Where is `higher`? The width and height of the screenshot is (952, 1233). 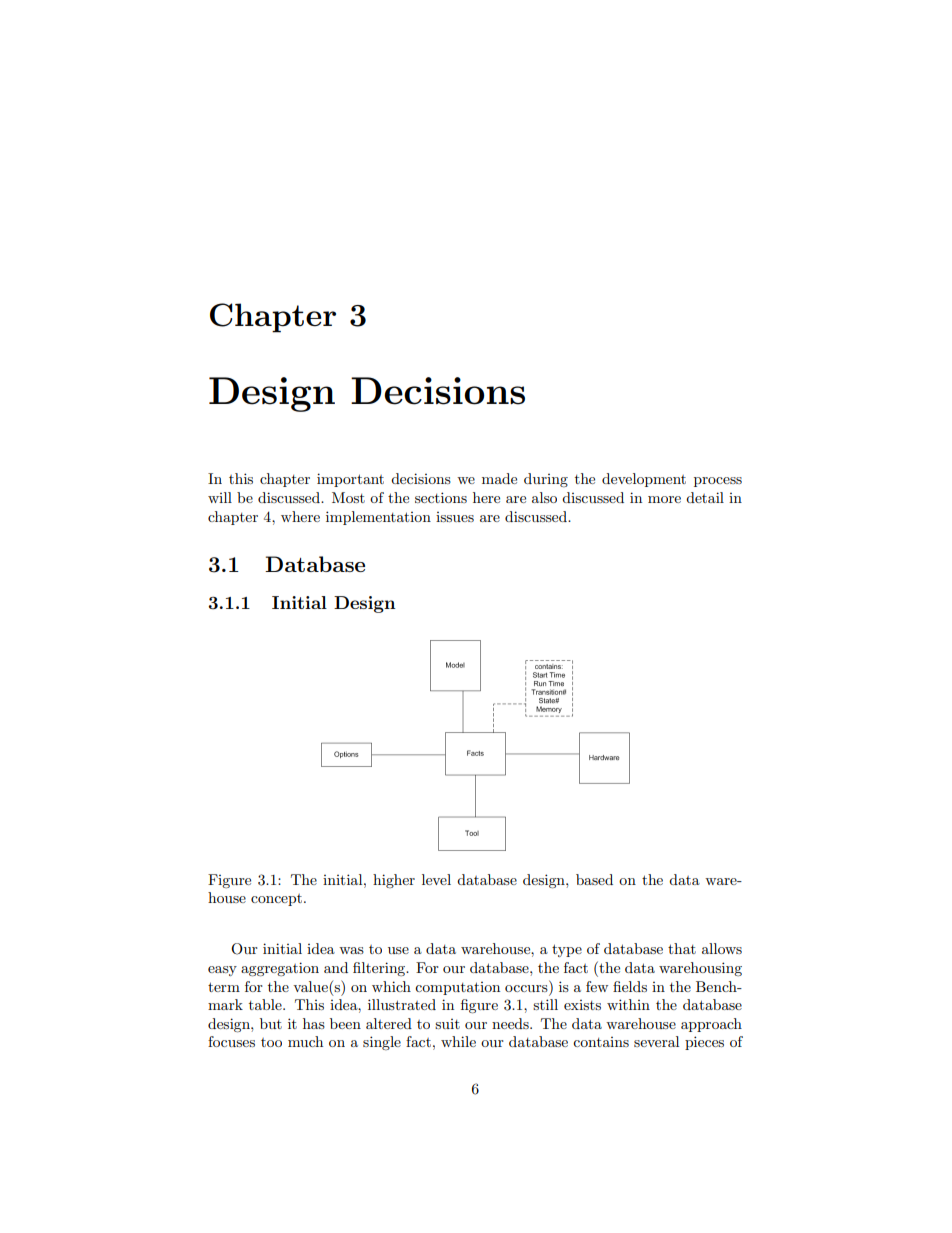 higher is located at coordinates (394, 881).
